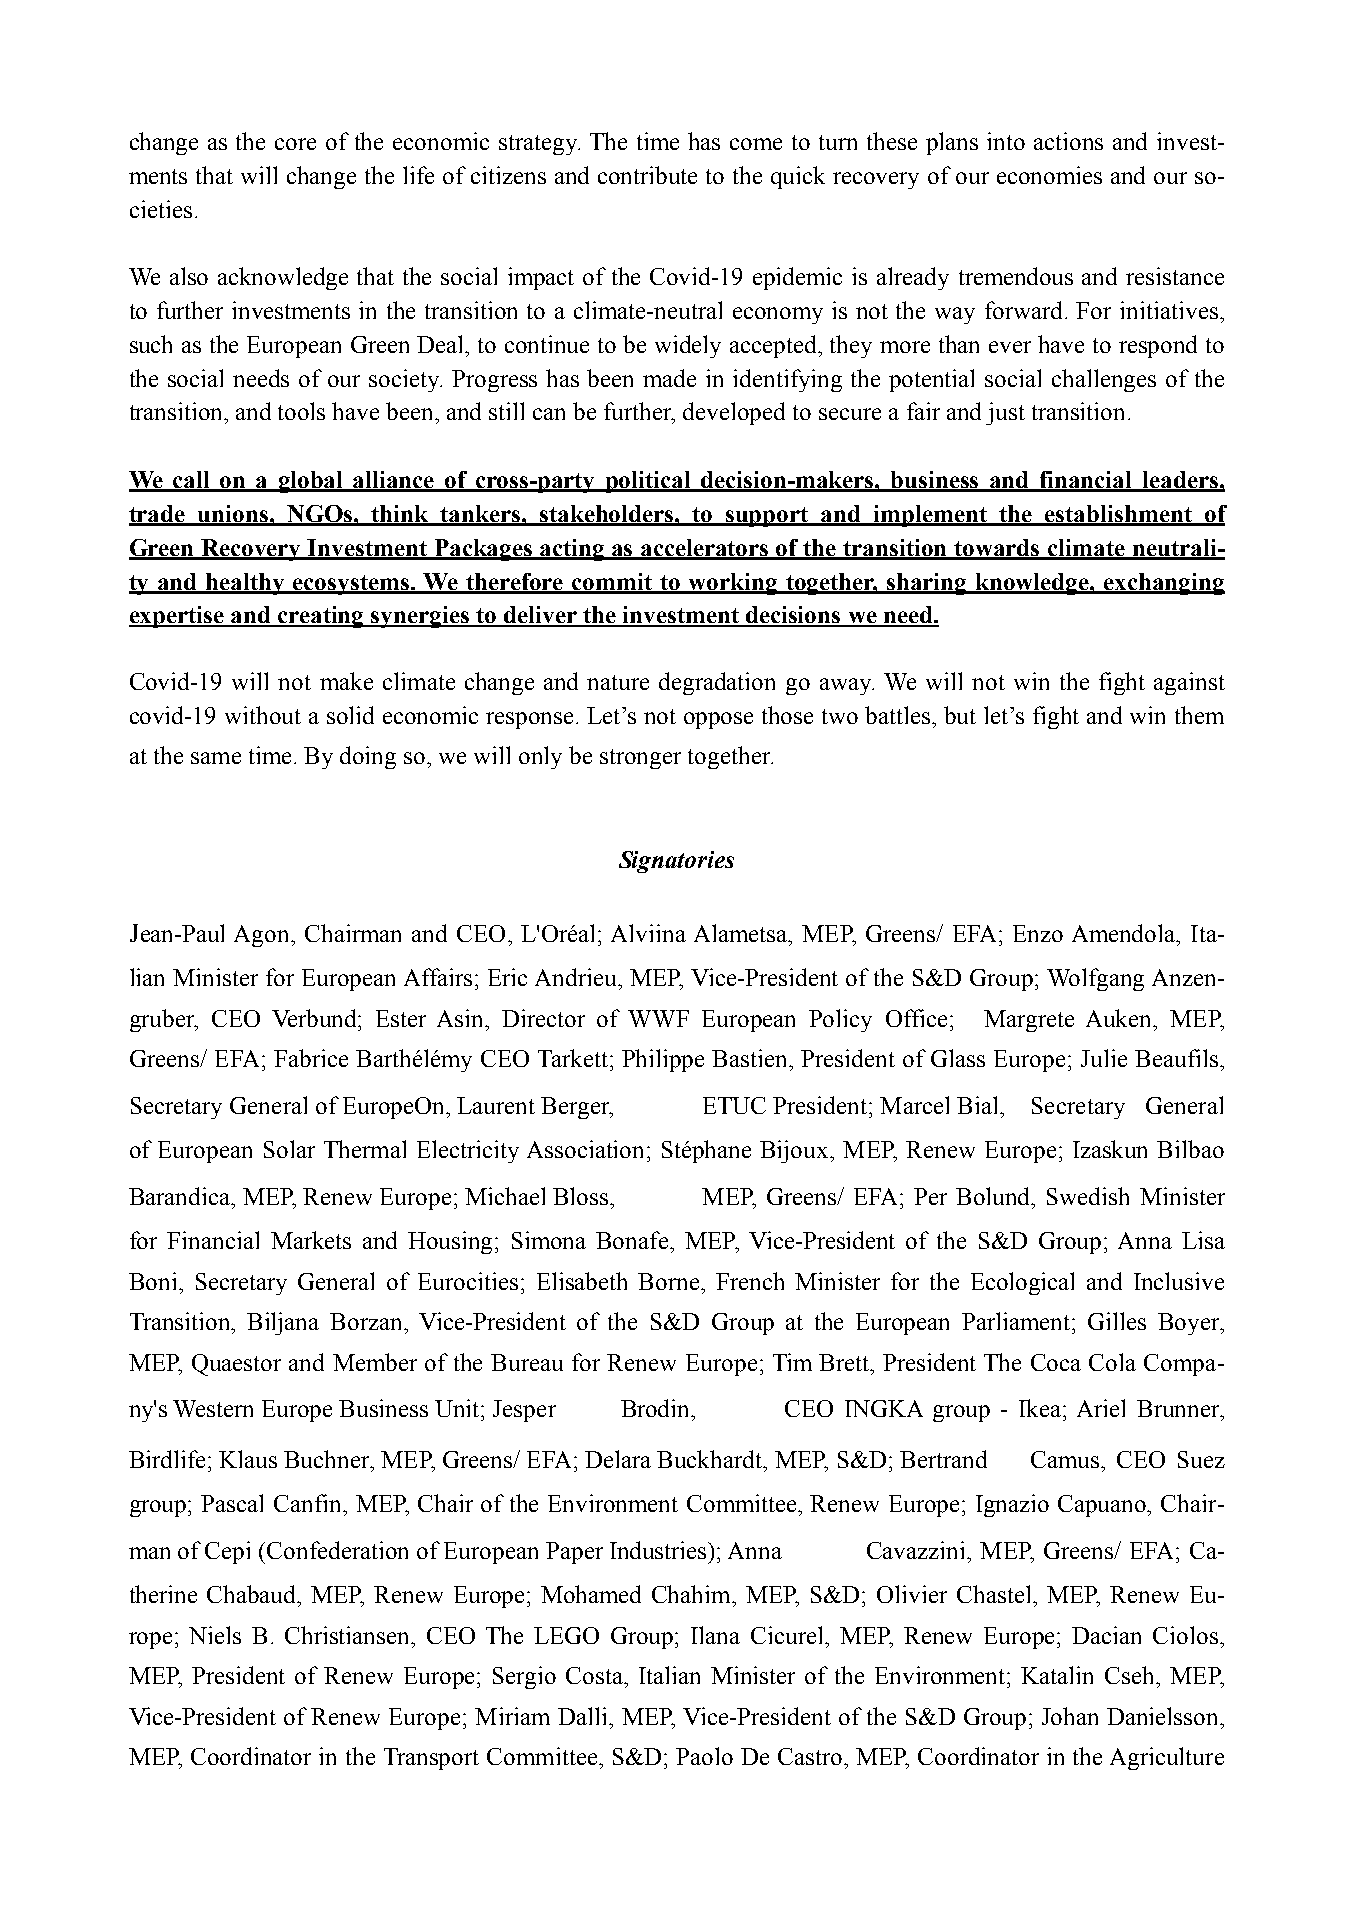 The image size is (1354, 1917). I want to click on contribute, so click(647, 175).
